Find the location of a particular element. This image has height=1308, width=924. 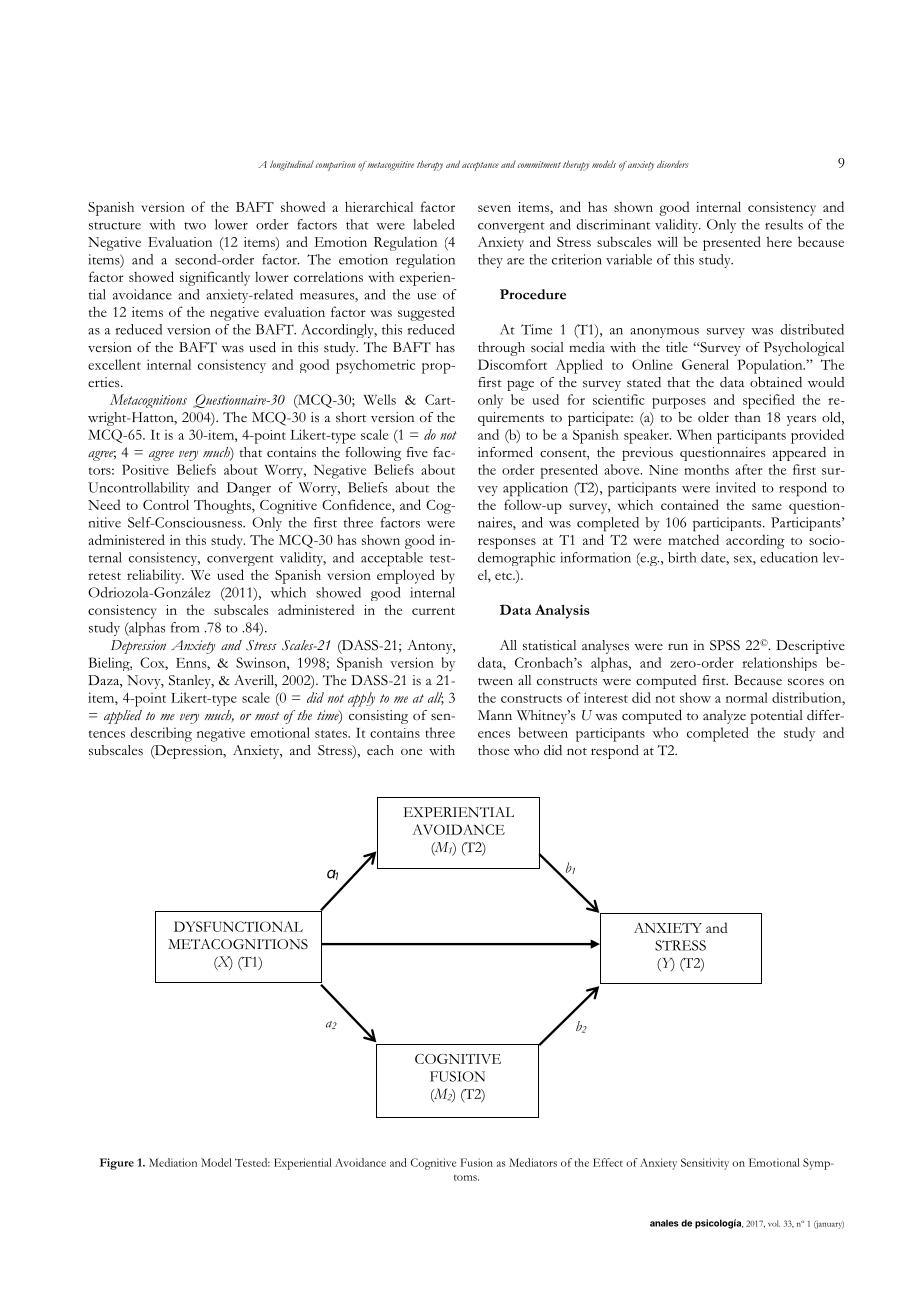

most is located at coordinates (267, 716).
